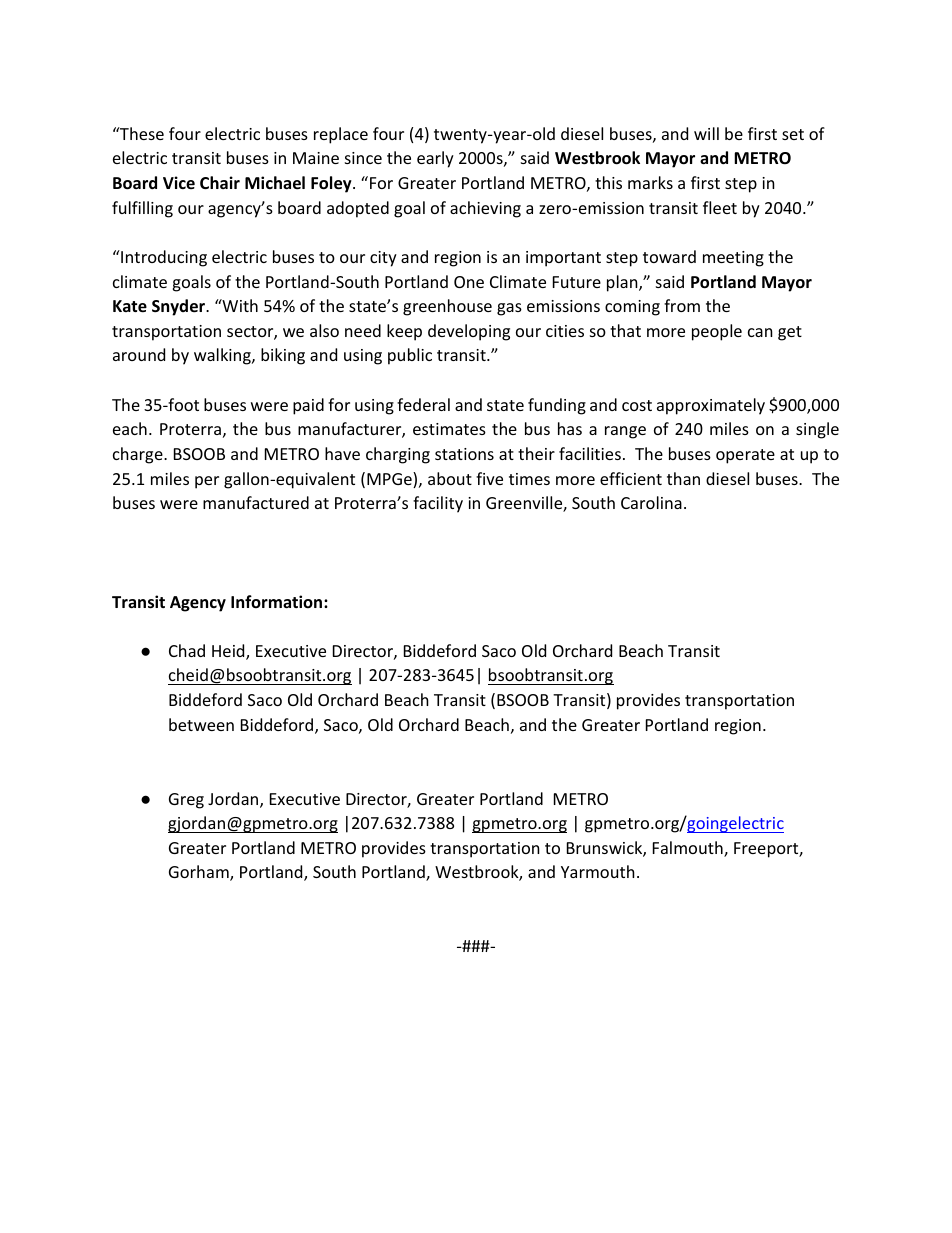  What do you see at coordinates (435, 159) in the screenshot?
I see `early` at bounding box center [435, 159].
